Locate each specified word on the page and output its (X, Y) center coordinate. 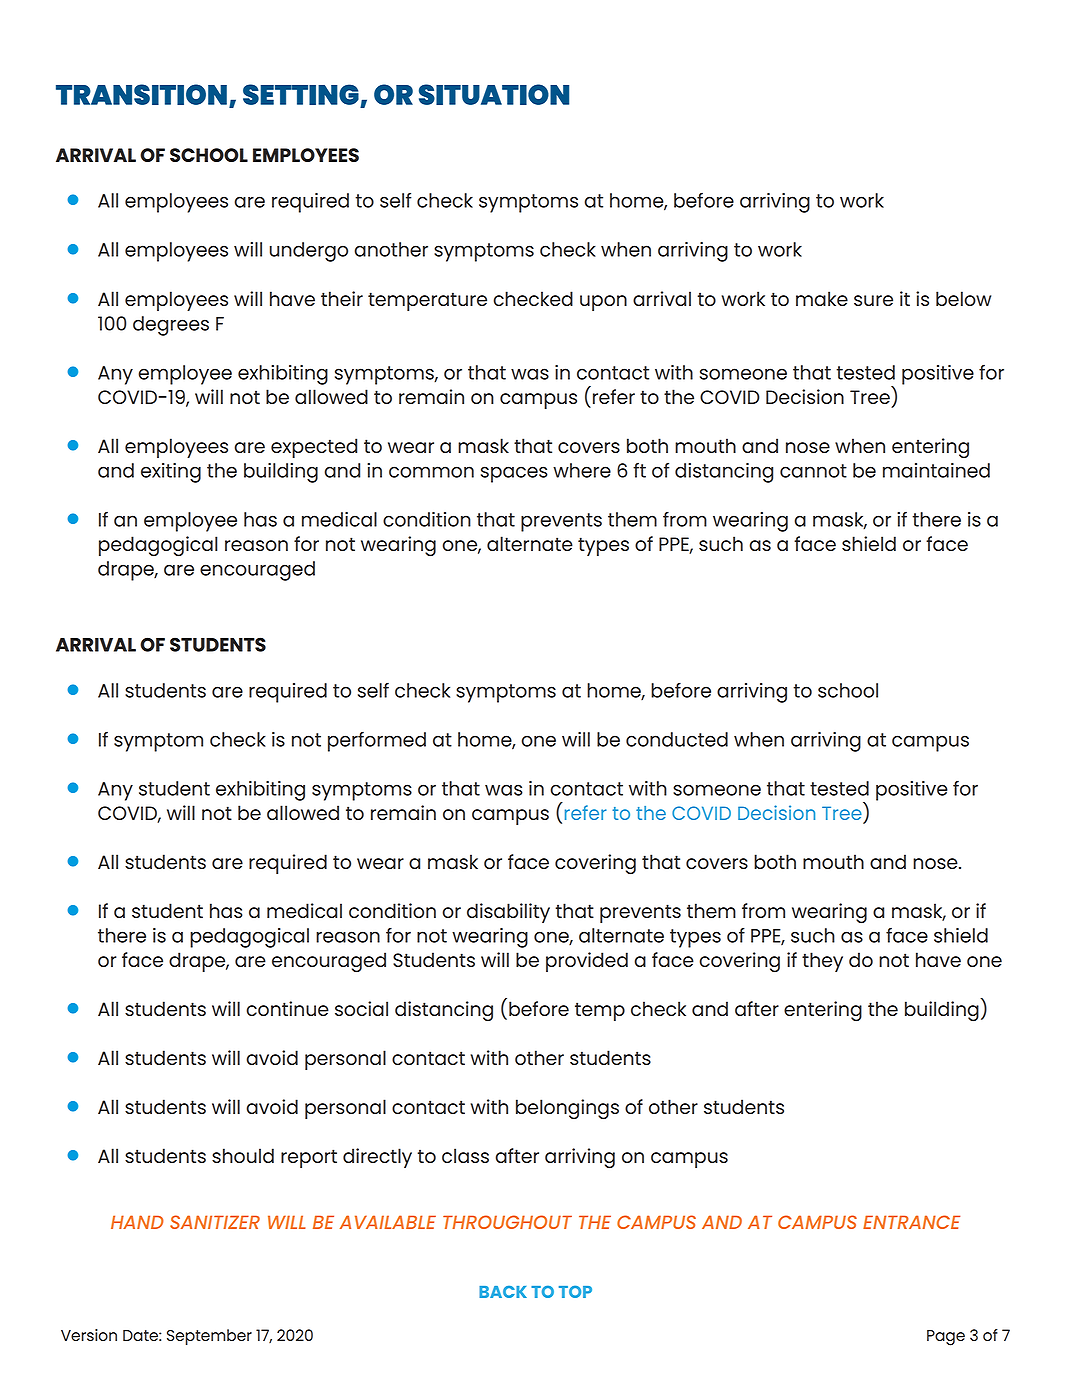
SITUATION (494, 94)
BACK (503, 1292)
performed (377, 742)
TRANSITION (141, 94)
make (822, 298)
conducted (677, 739)
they (822, 962)
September (209, 1337)
